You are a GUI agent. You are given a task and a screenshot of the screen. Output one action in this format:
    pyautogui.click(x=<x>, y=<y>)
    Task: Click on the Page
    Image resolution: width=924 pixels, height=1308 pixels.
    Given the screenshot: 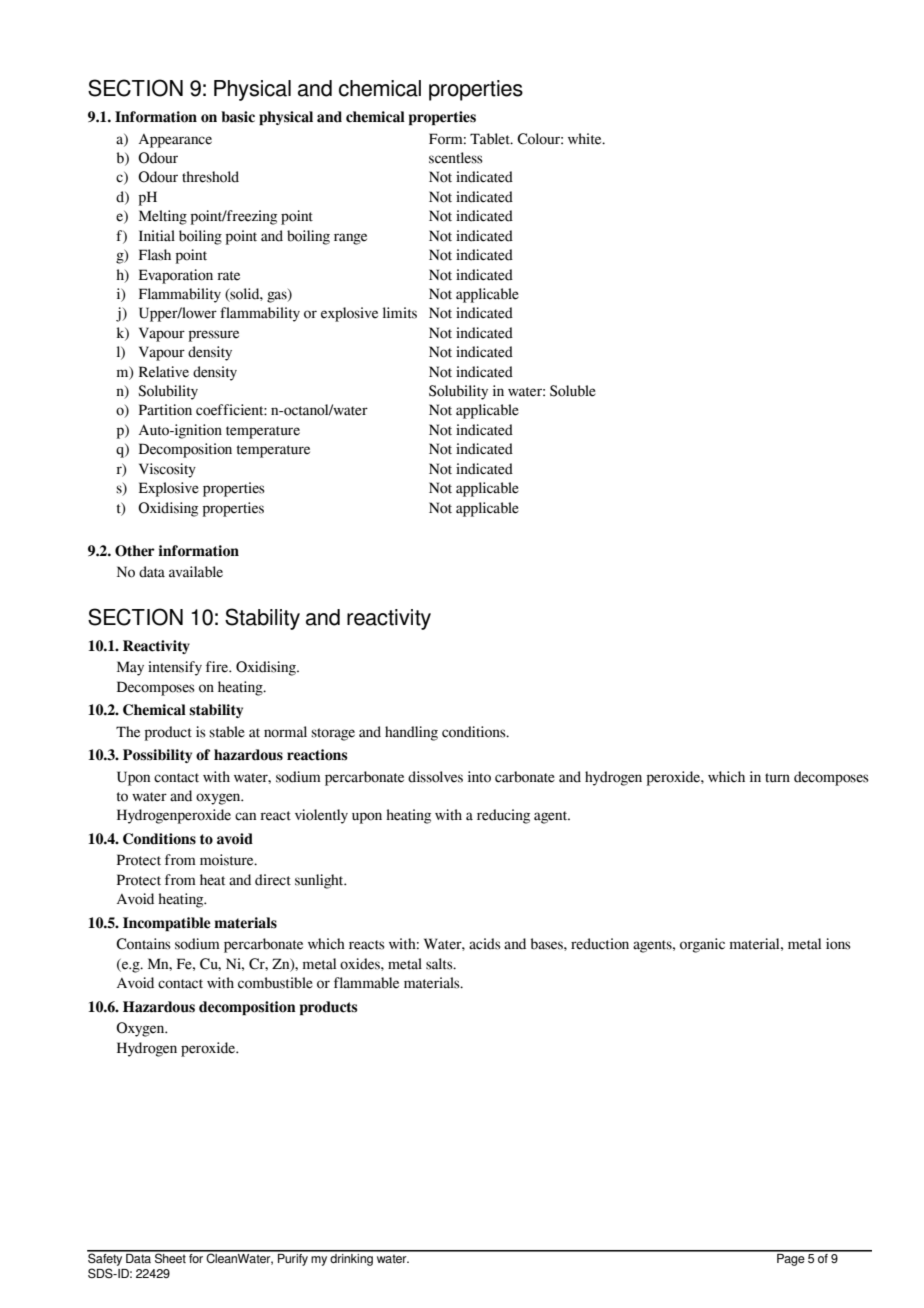 What is the action you would take?
    pyautogui.click(x=791, y=1258)
